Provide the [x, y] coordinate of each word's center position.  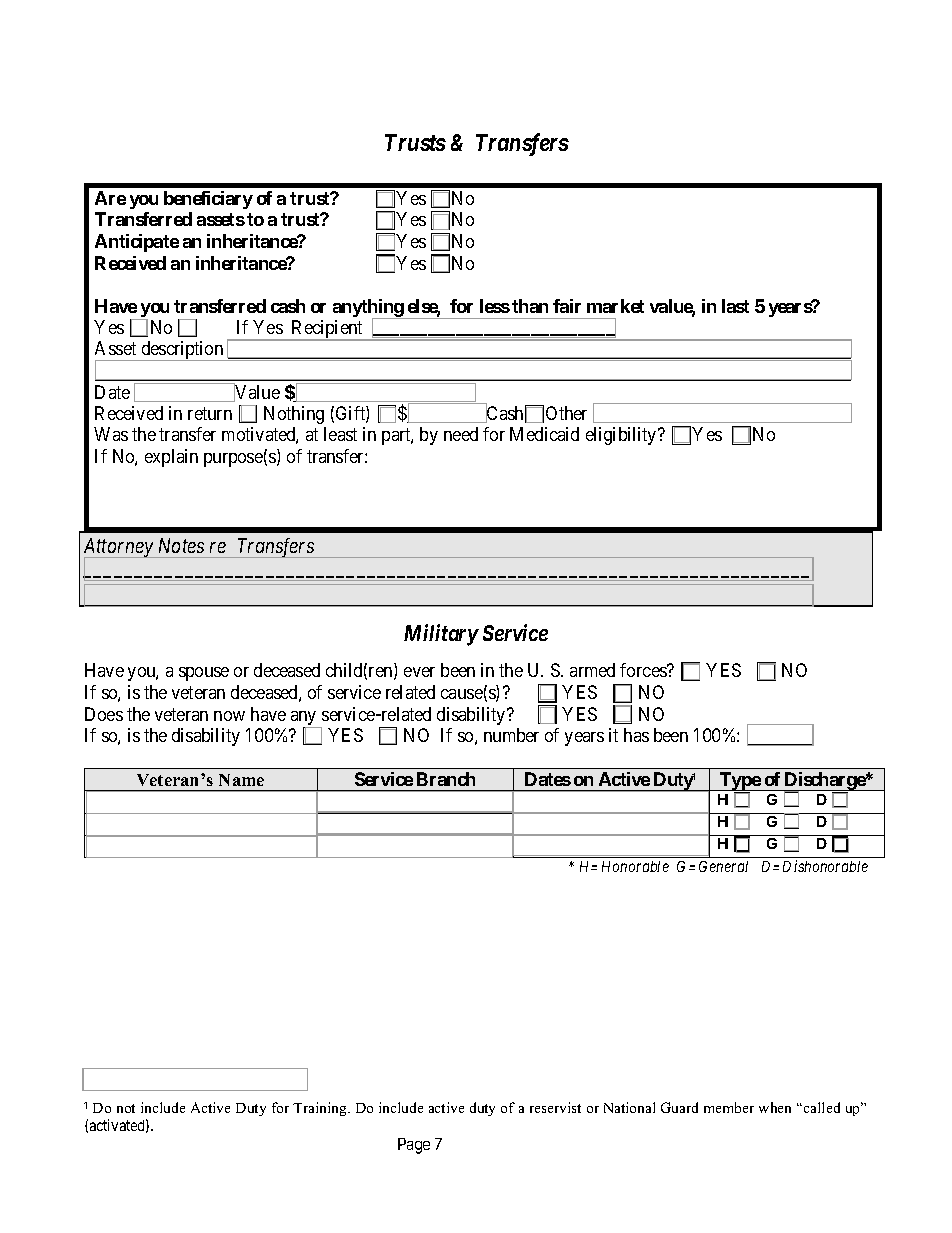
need [461, 434]
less [495, 306]
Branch [446, 779]
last [735, 306]
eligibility [622, 436]
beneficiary [208, 200]
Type [739, 781]
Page [414, 1146]
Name [241, 780]
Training [321, 1109]
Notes [181, 545]
